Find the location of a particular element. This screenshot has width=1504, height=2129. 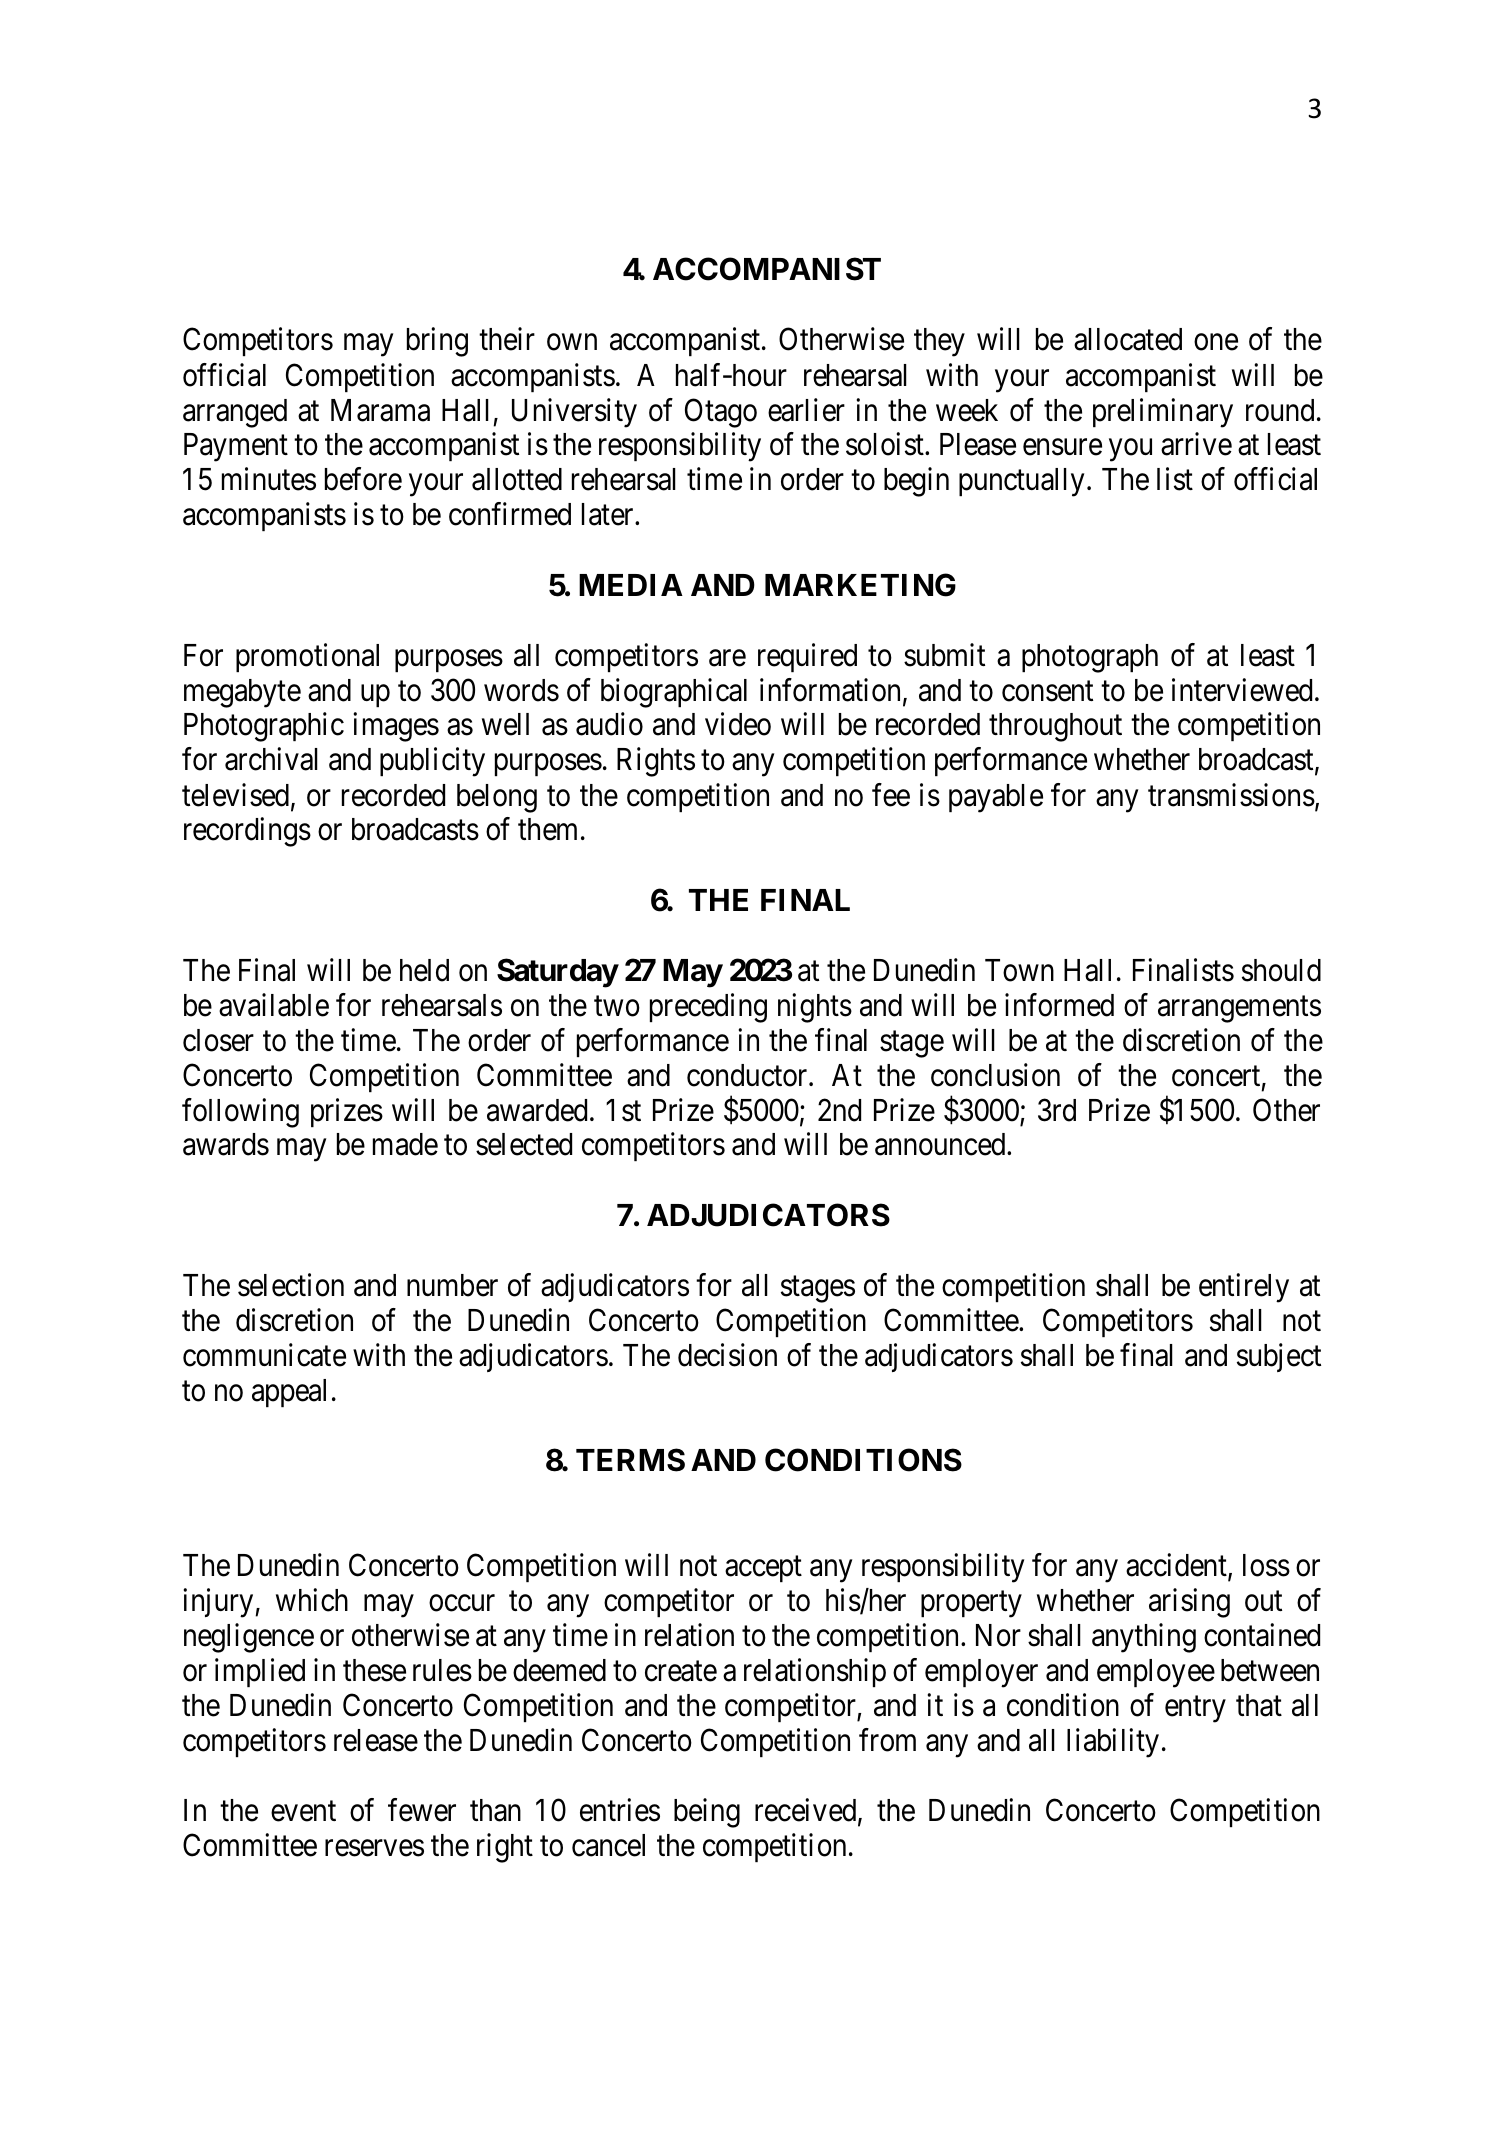

accident is located at coordinates (1177, 1567).
